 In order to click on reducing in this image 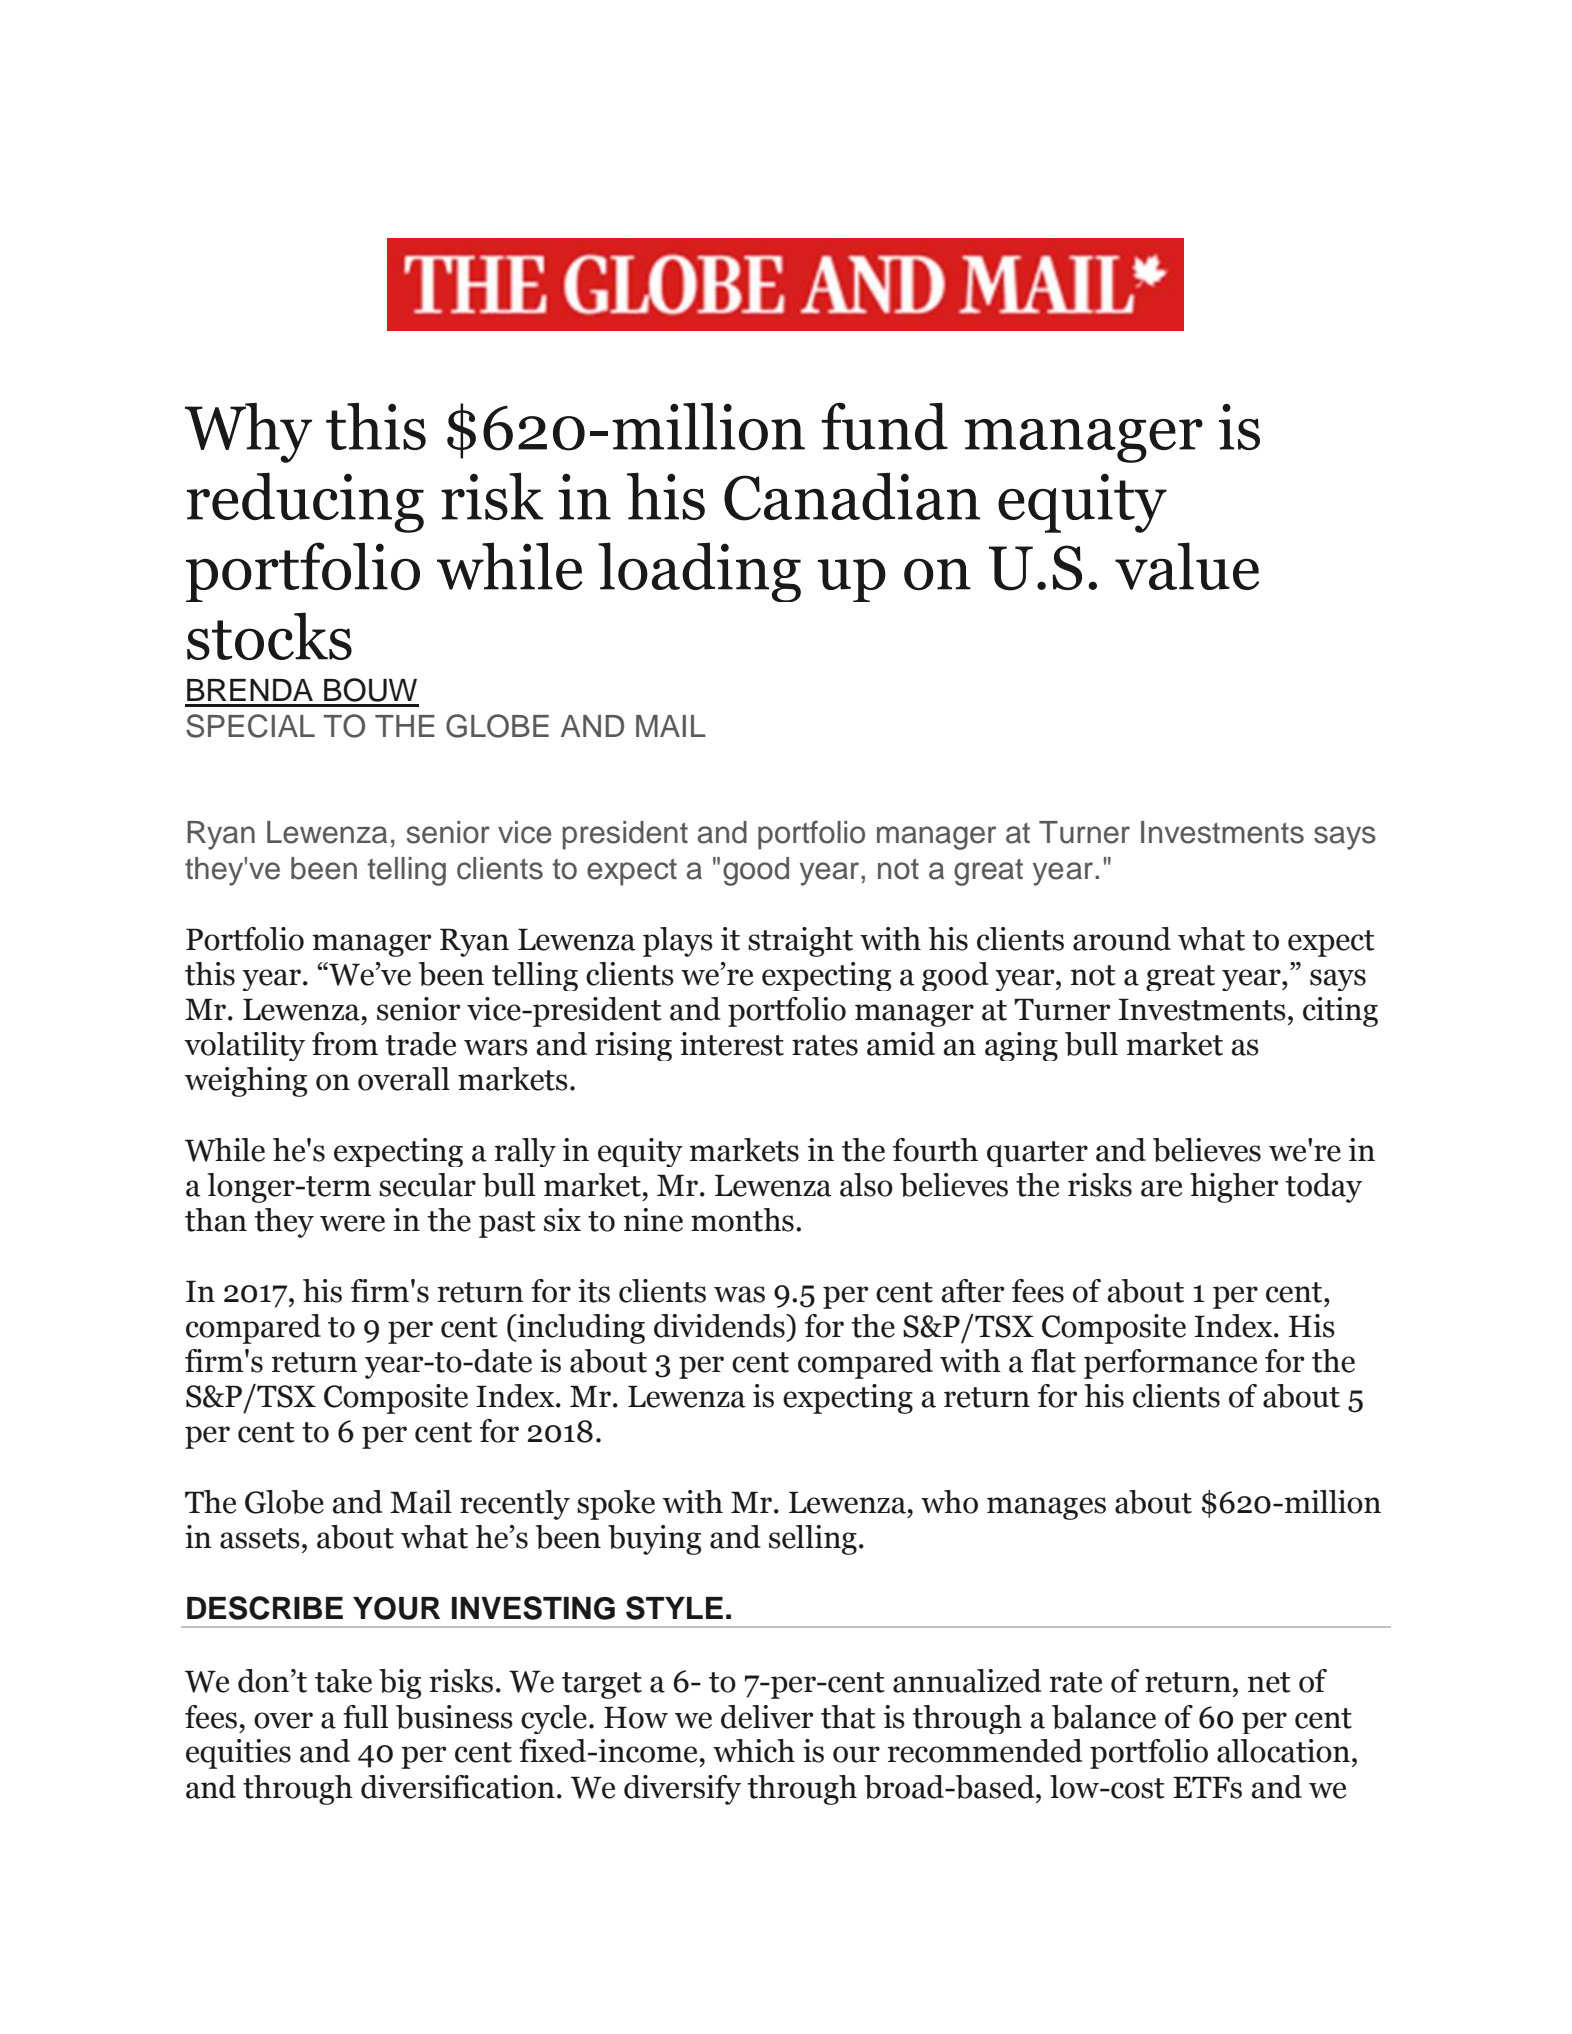, I will do `click(305, 502)`.
